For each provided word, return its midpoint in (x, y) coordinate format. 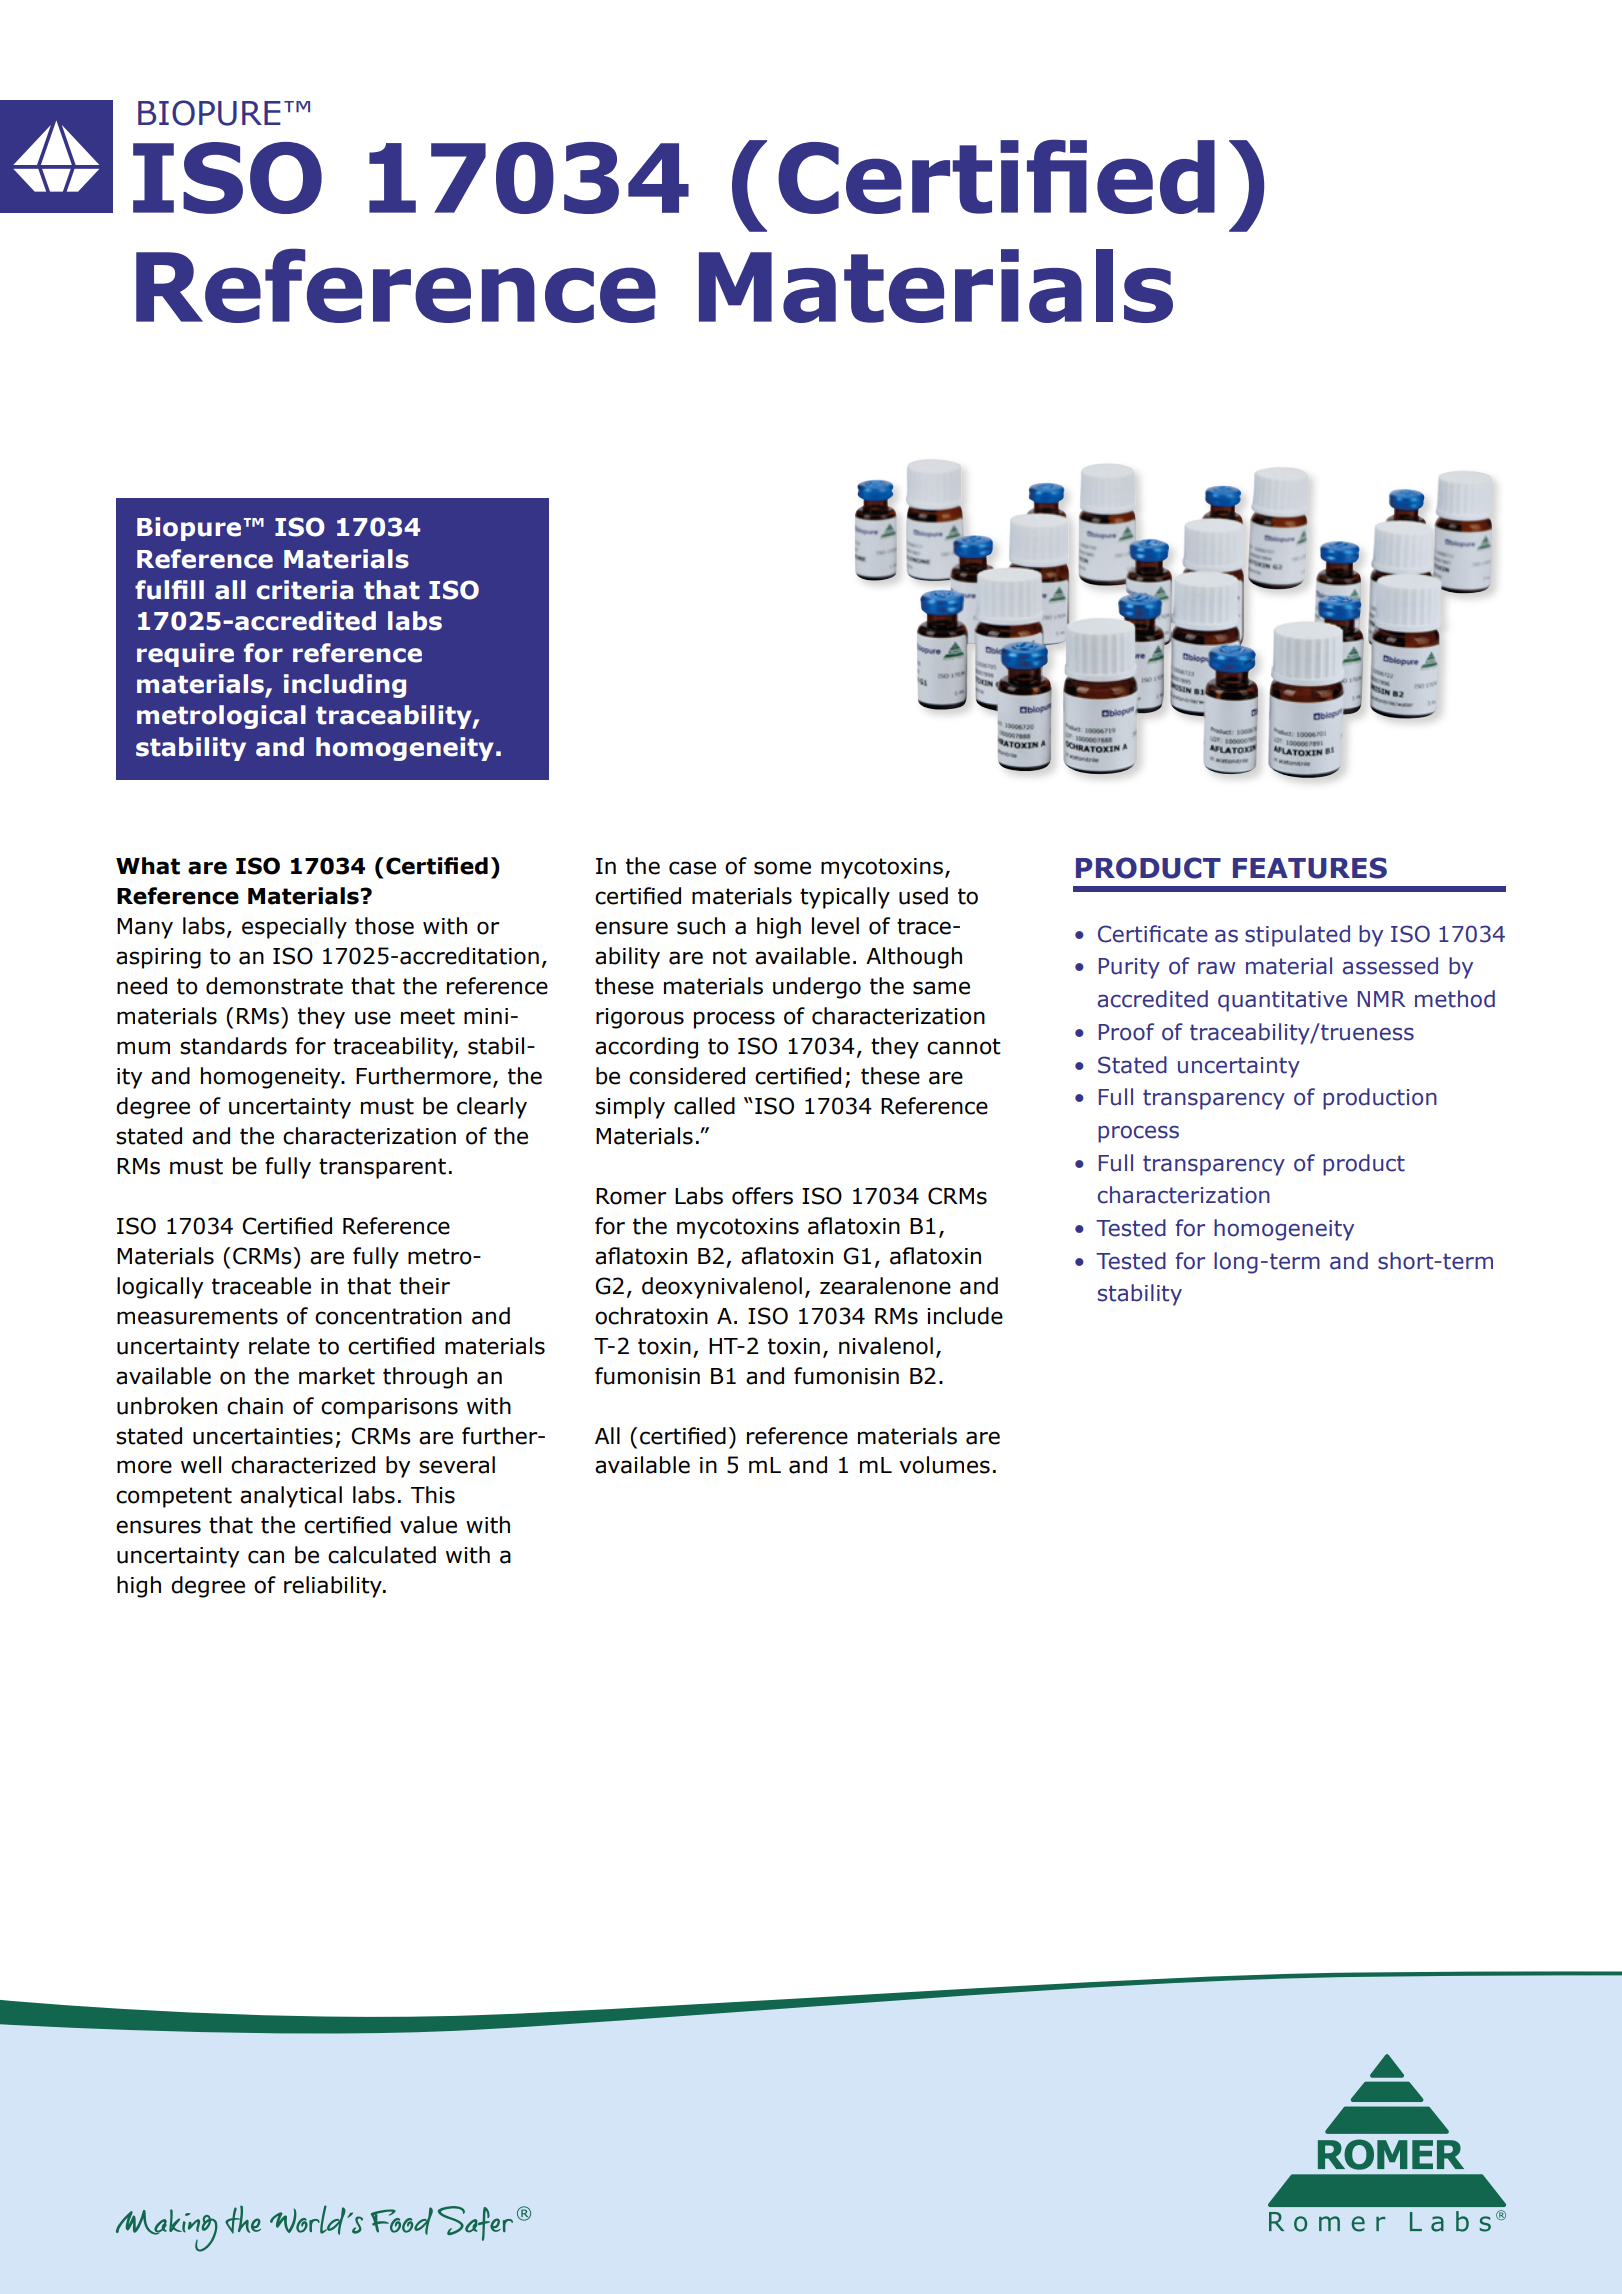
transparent (382, 1168)
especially (294, 928)
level (835, 926)
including (345, 686)
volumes (944, 1465)
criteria (304, 590)
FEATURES (1310, 868)
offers (762, 1196)
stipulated (1297, 936)
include (965, 1316)
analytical (291, 1497)
